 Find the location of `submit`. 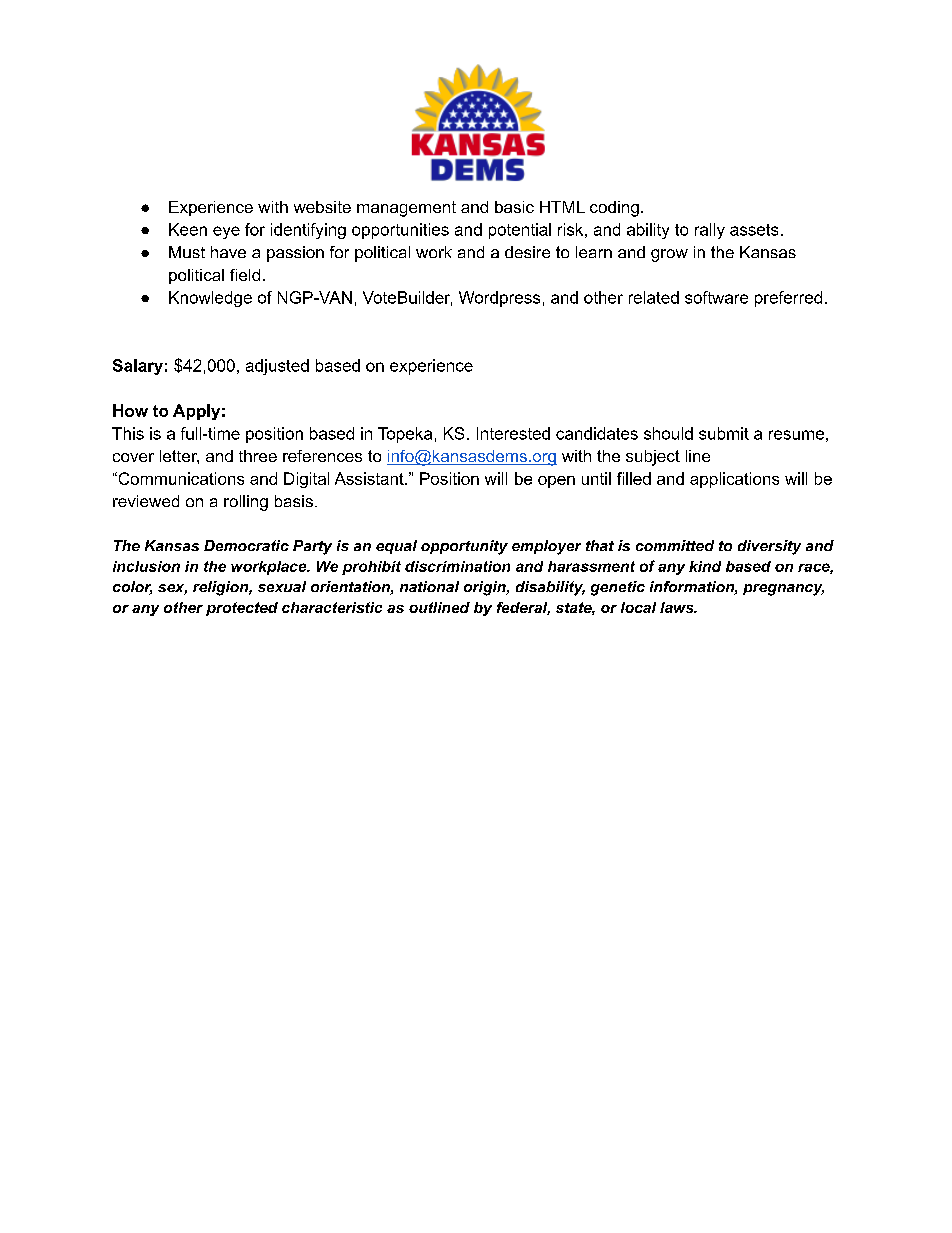

submit is located at coordinates (724, 433).
